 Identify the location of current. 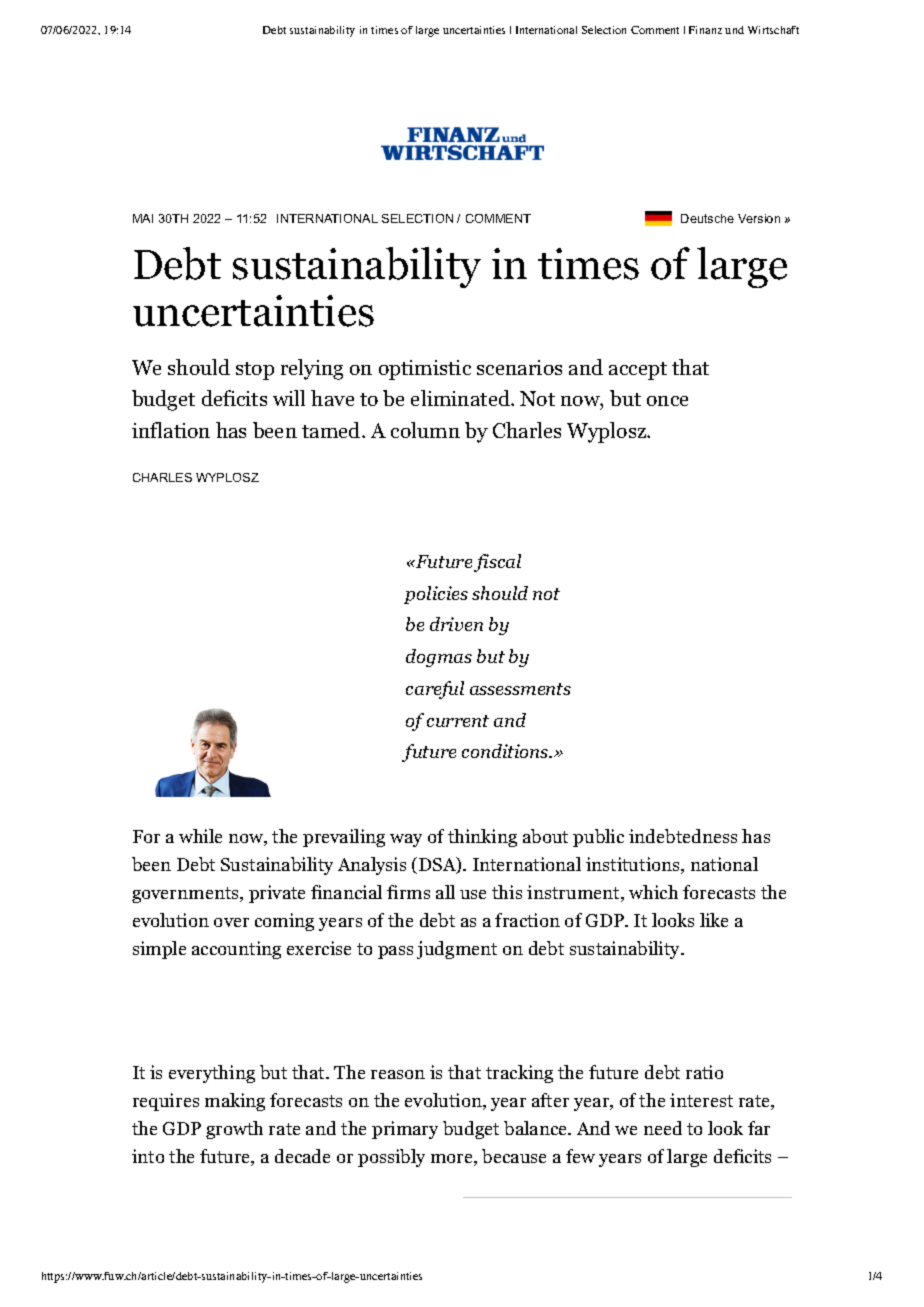
(458, 721).
